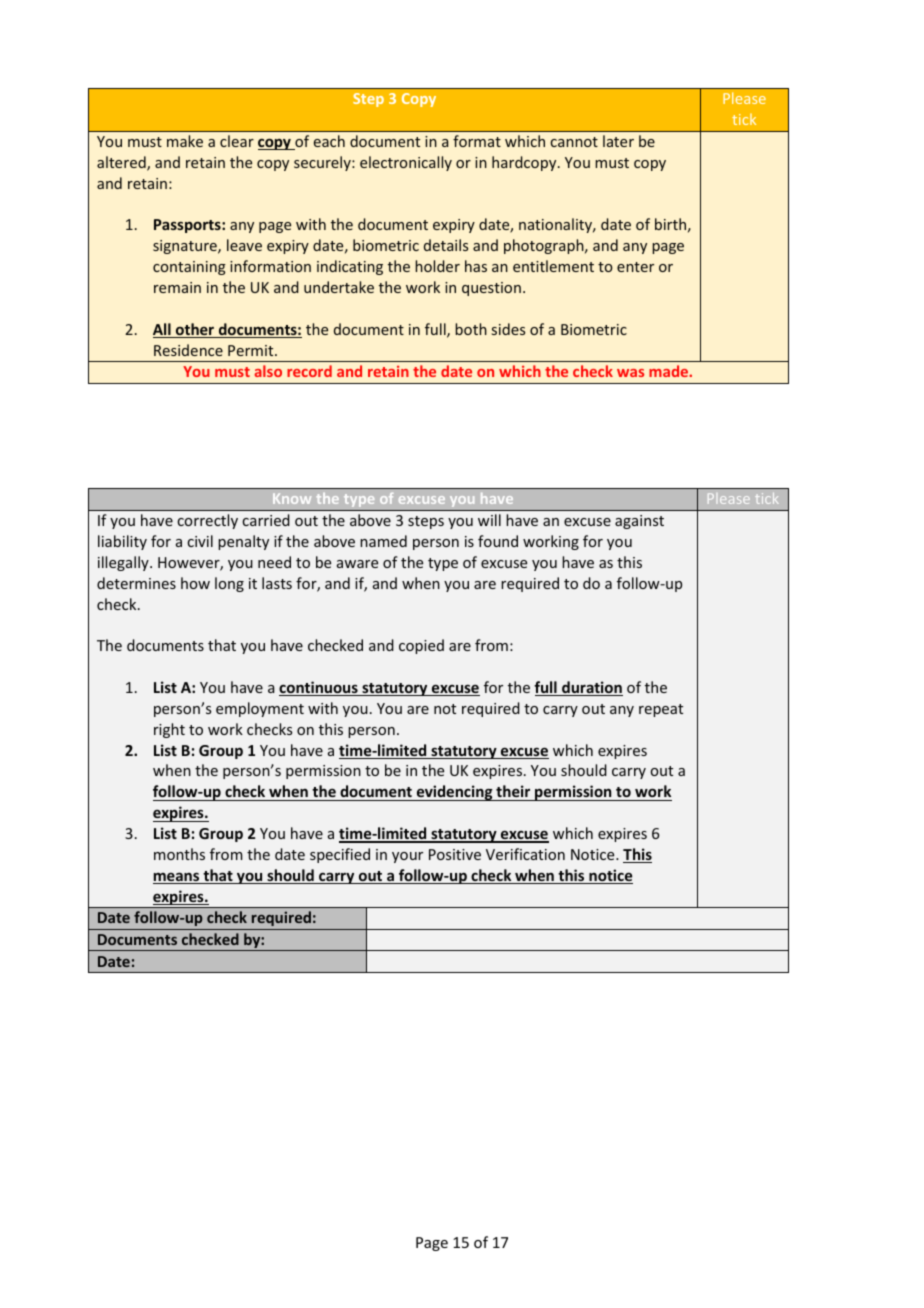 The width and height of the screenshot is (924, 1308). Describe the element at coordinates (639, 522) in the screenshot. I see `against` at that location.
